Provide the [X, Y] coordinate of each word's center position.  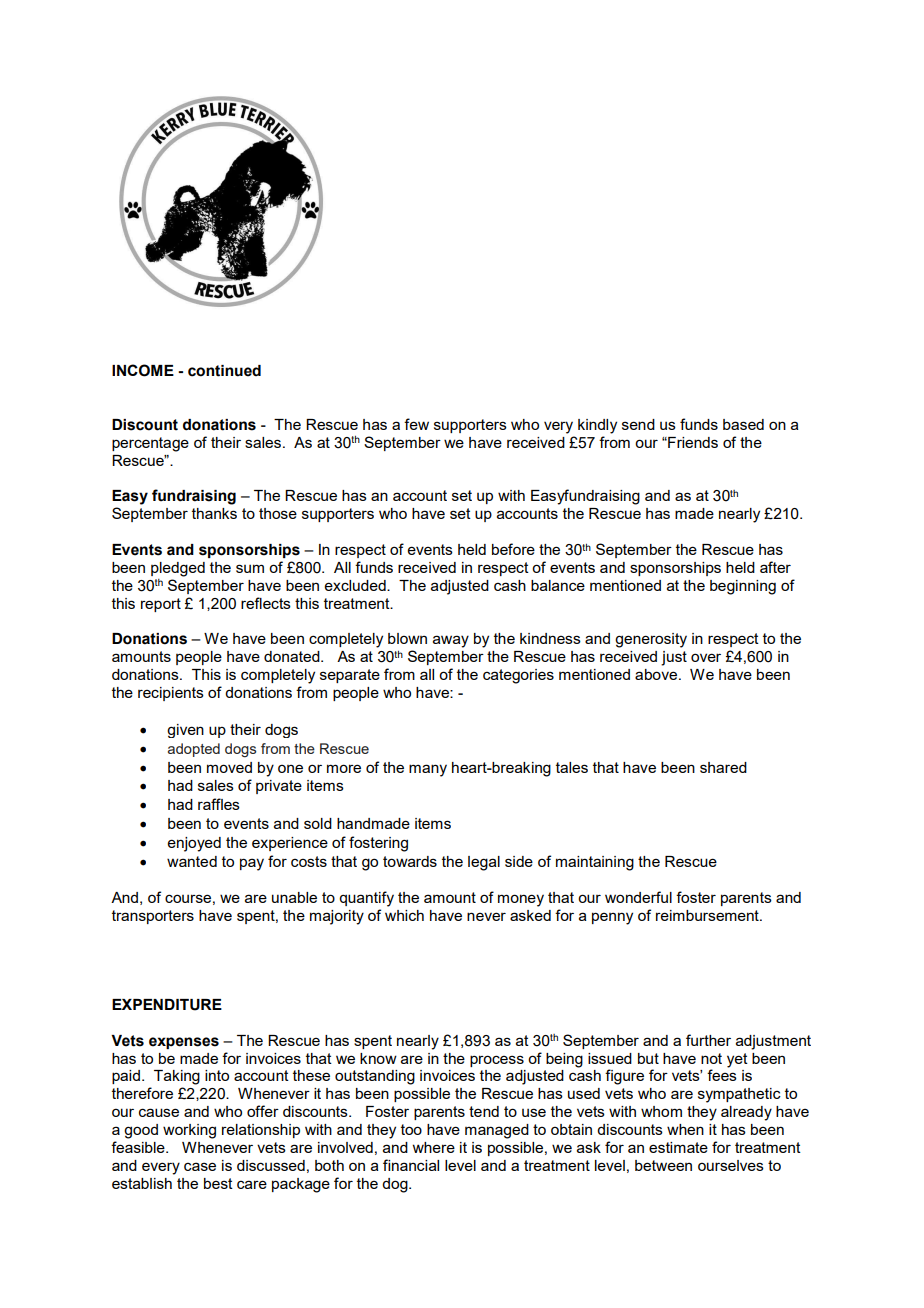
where [433, 1147]
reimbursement [708, 915]
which [404, 915]
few [416, 424]
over [706, 657]
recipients [171, 694]
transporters [153, 917]
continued [224, 371]
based [743, 424]
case [200, 1166]
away [451, 641]
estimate [678, 1147]
